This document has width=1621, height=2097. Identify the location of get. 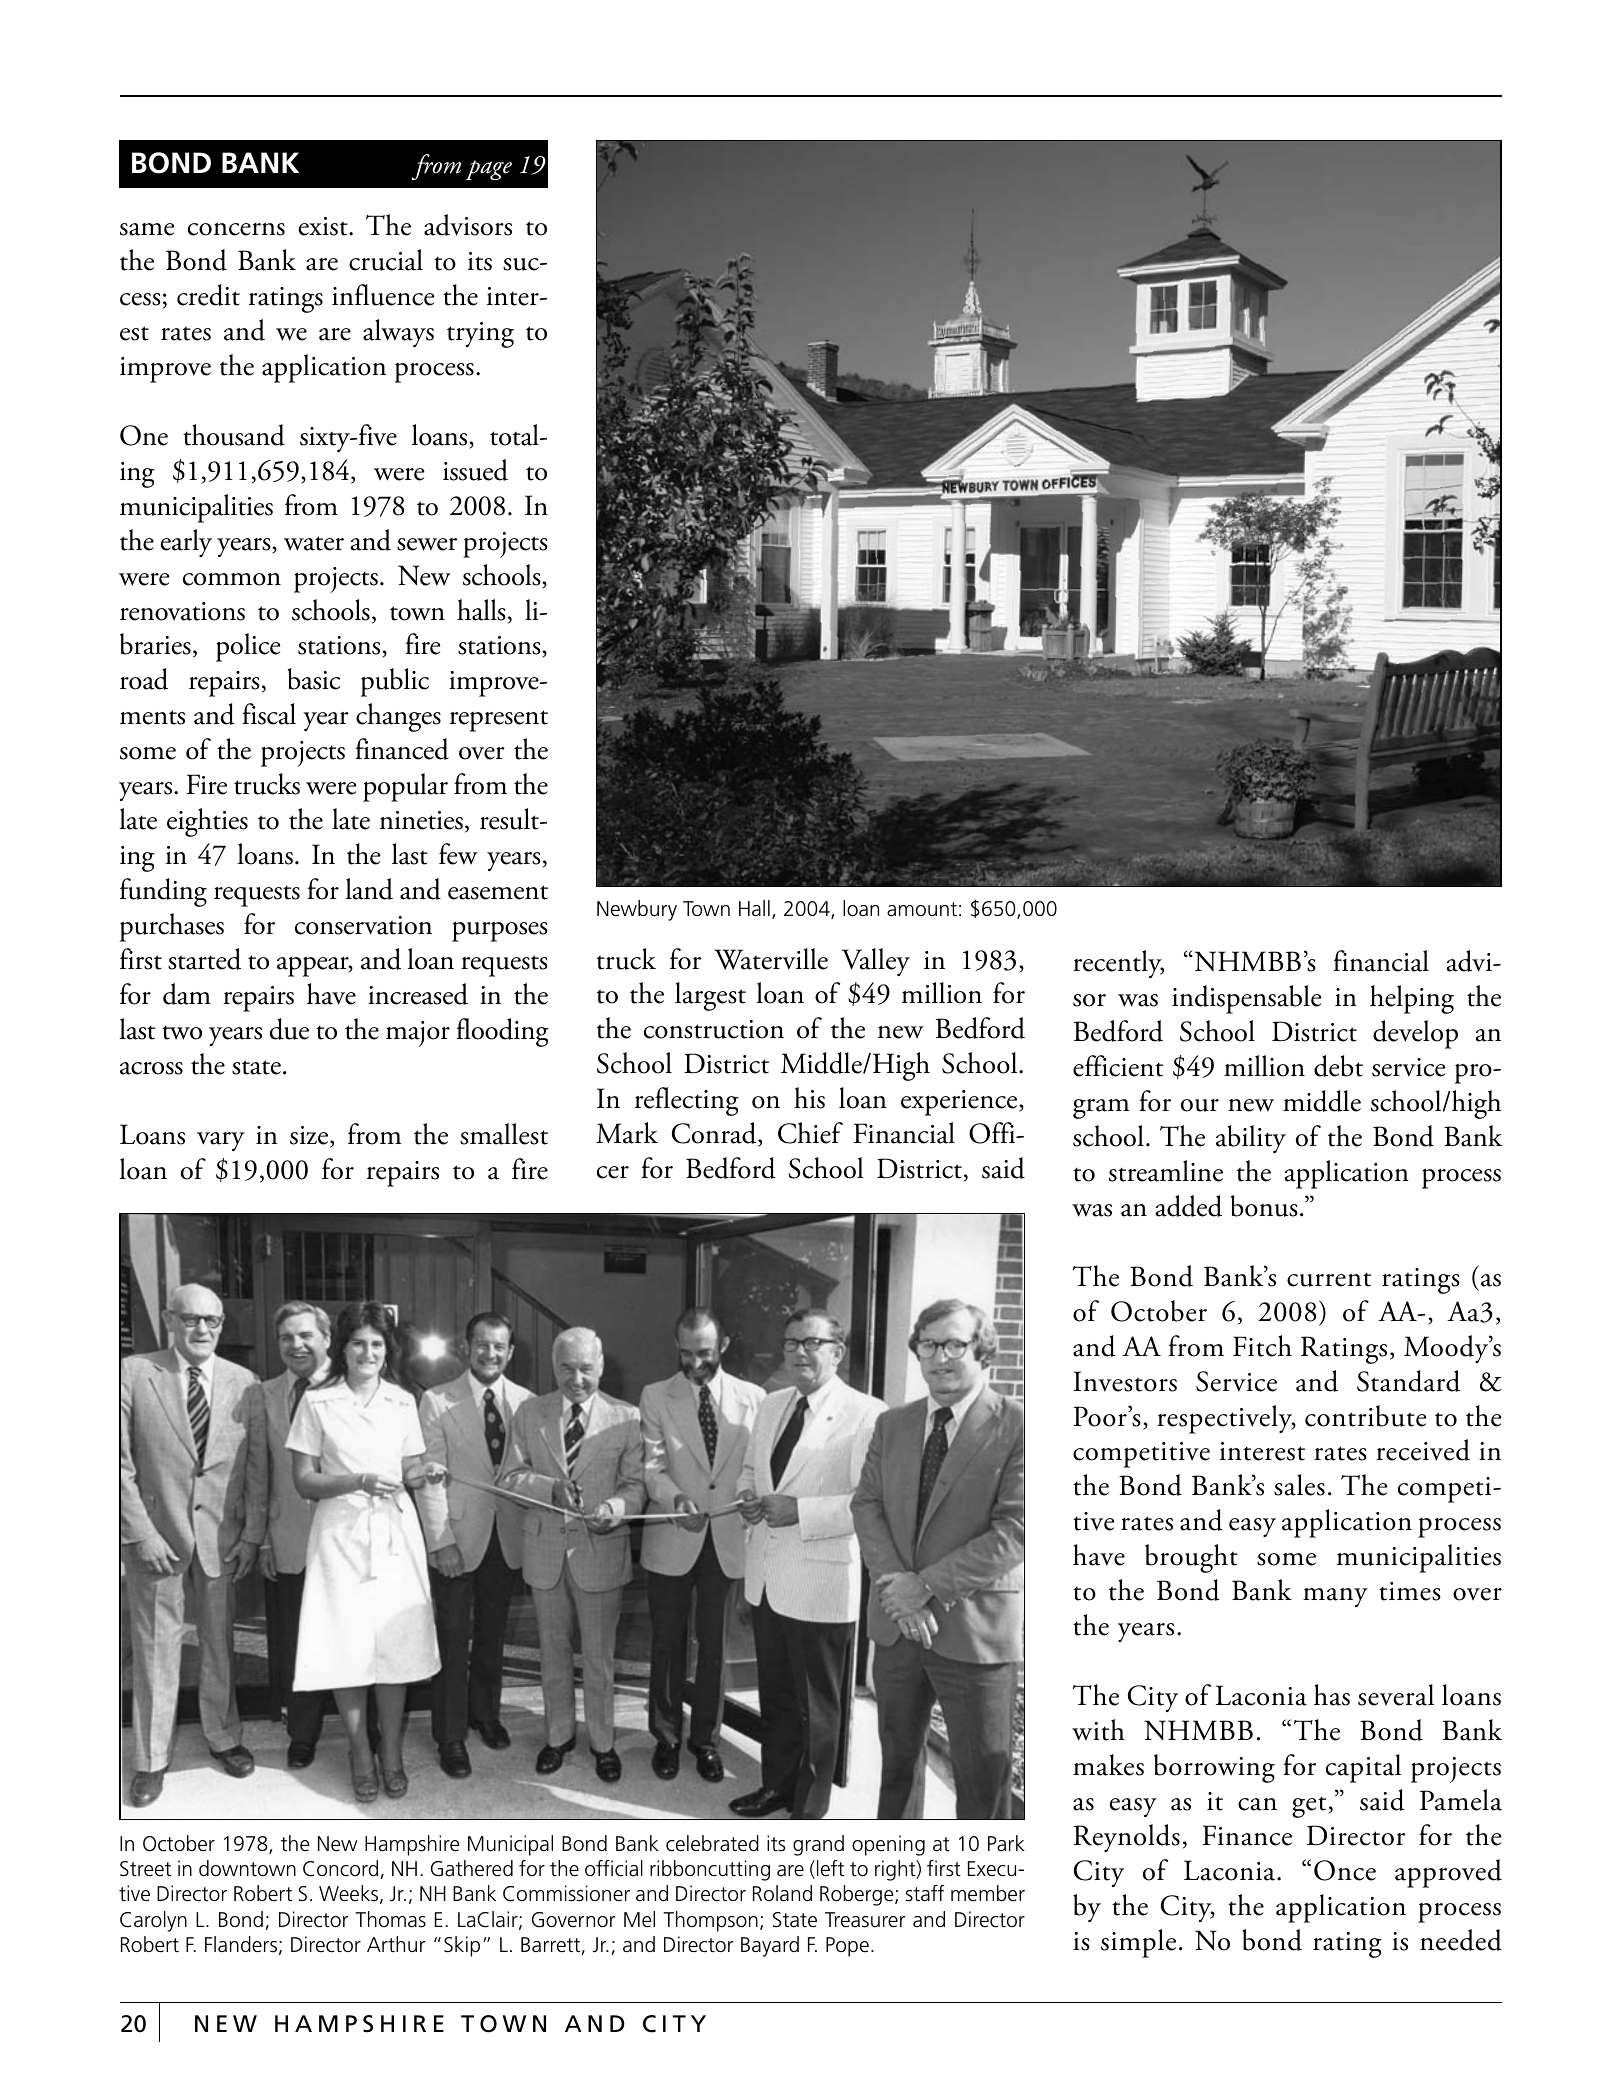
(1309, 1807).
